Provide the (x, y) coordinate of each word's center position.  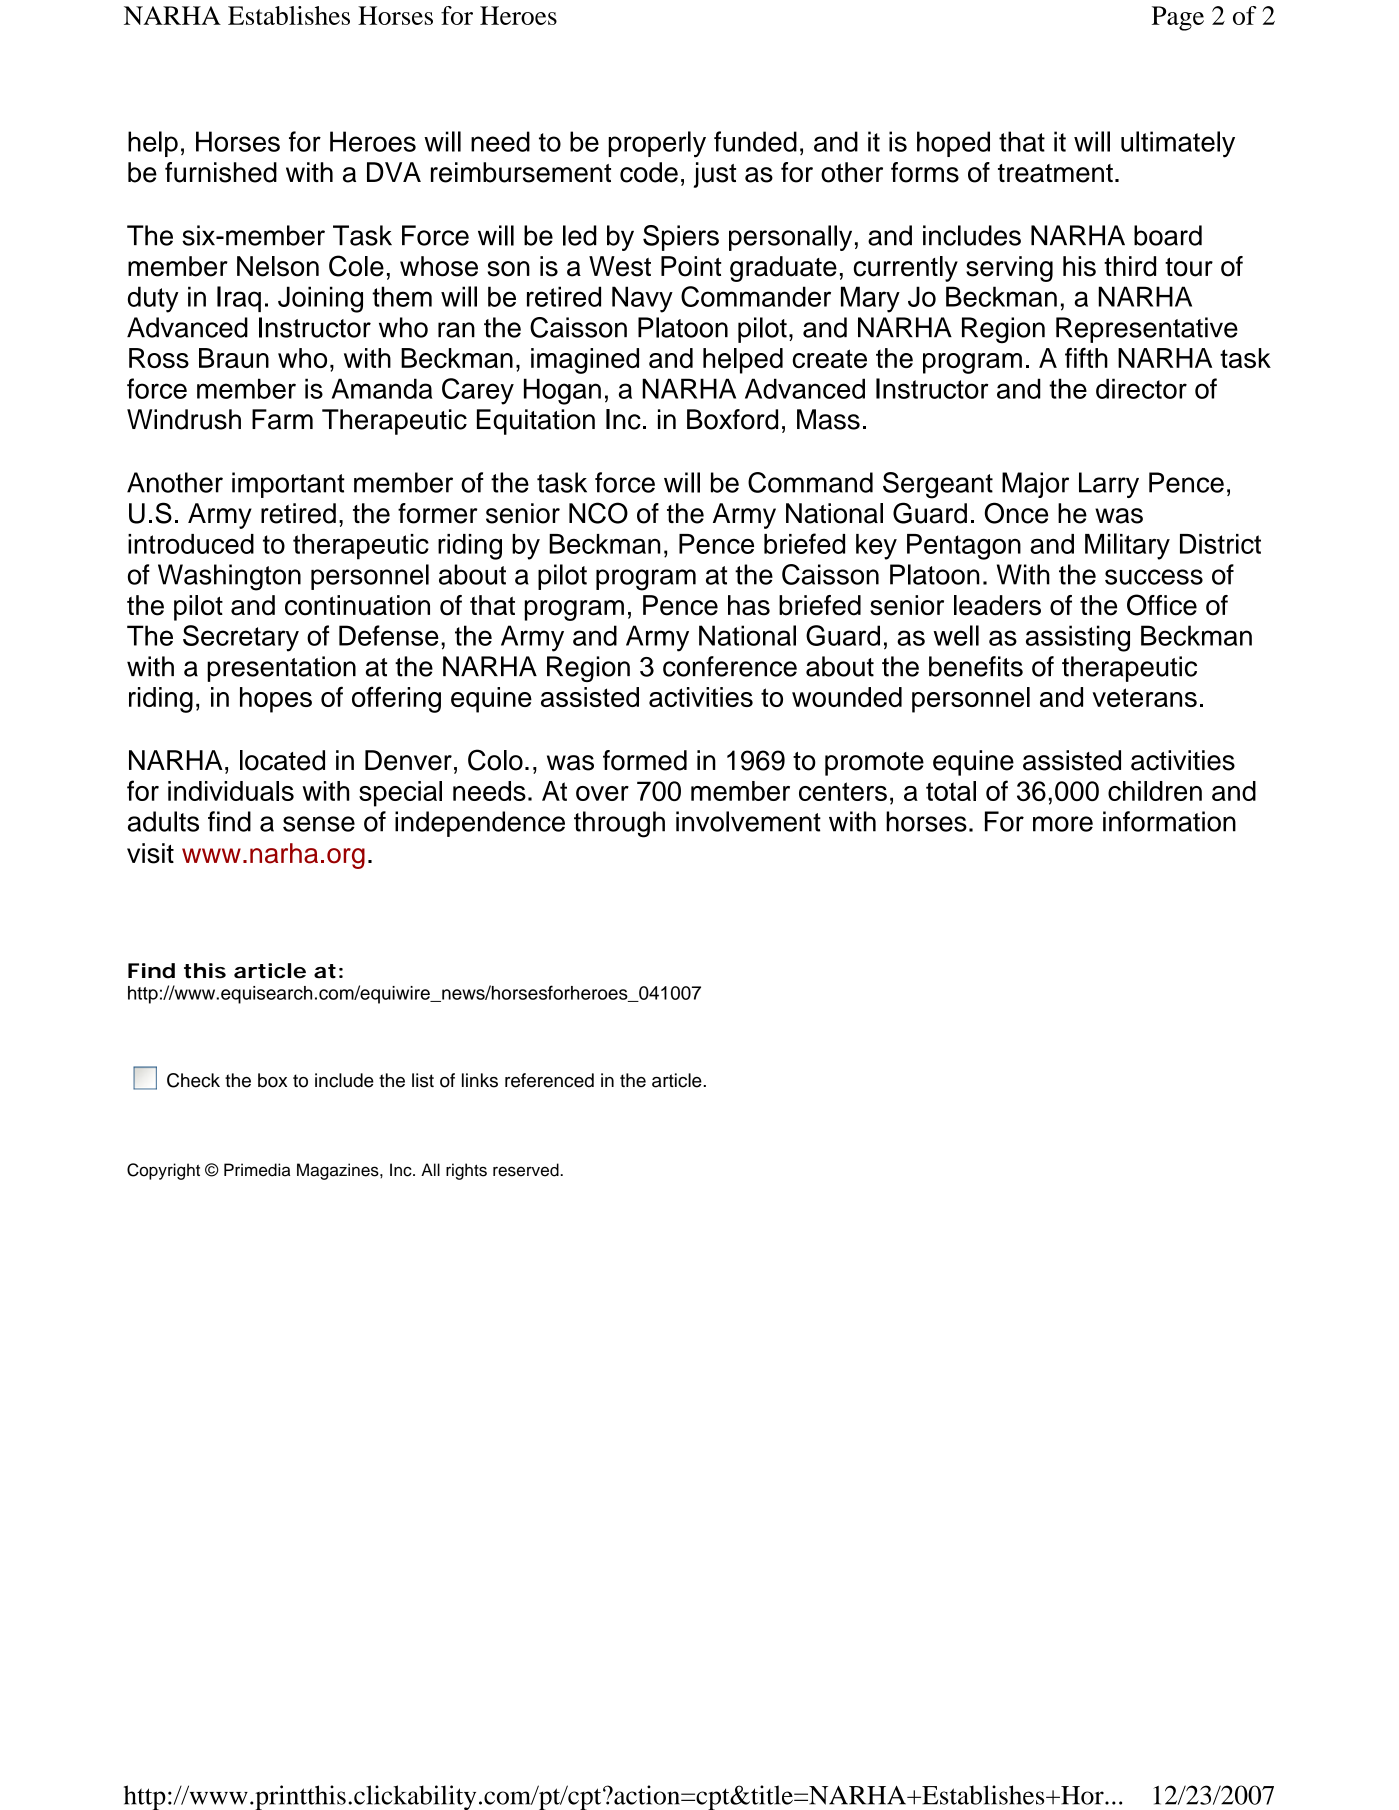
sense (319, 824)
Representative (1147, 330)
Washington (229, 577)
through (619, 824)
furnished (221, 172)
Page (1178, 18)
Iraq (239, 299)
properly (657, 144)
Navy (642, 299)
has (749, 605)
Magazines (339, 1171)
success (1154, 577)
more (1063, 824)
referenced (549, 1080)
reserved (527, 1170)
